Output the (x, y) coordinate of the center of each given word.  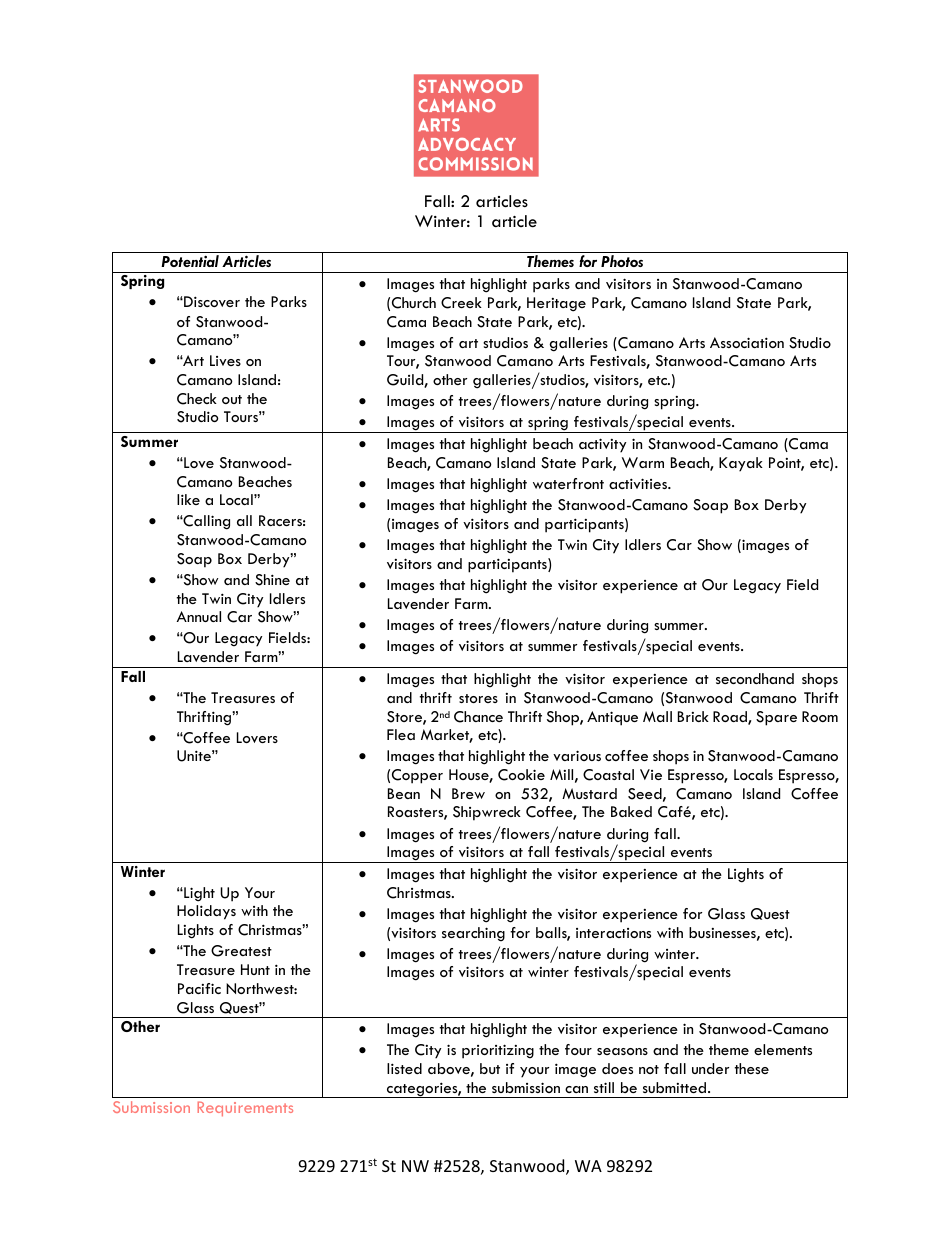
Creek (461, 303)
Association (747, 342)
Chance (478, 717)
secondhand (755, 678)
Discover (211, 301)
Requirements (245, 1108)
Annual (199, 616)
